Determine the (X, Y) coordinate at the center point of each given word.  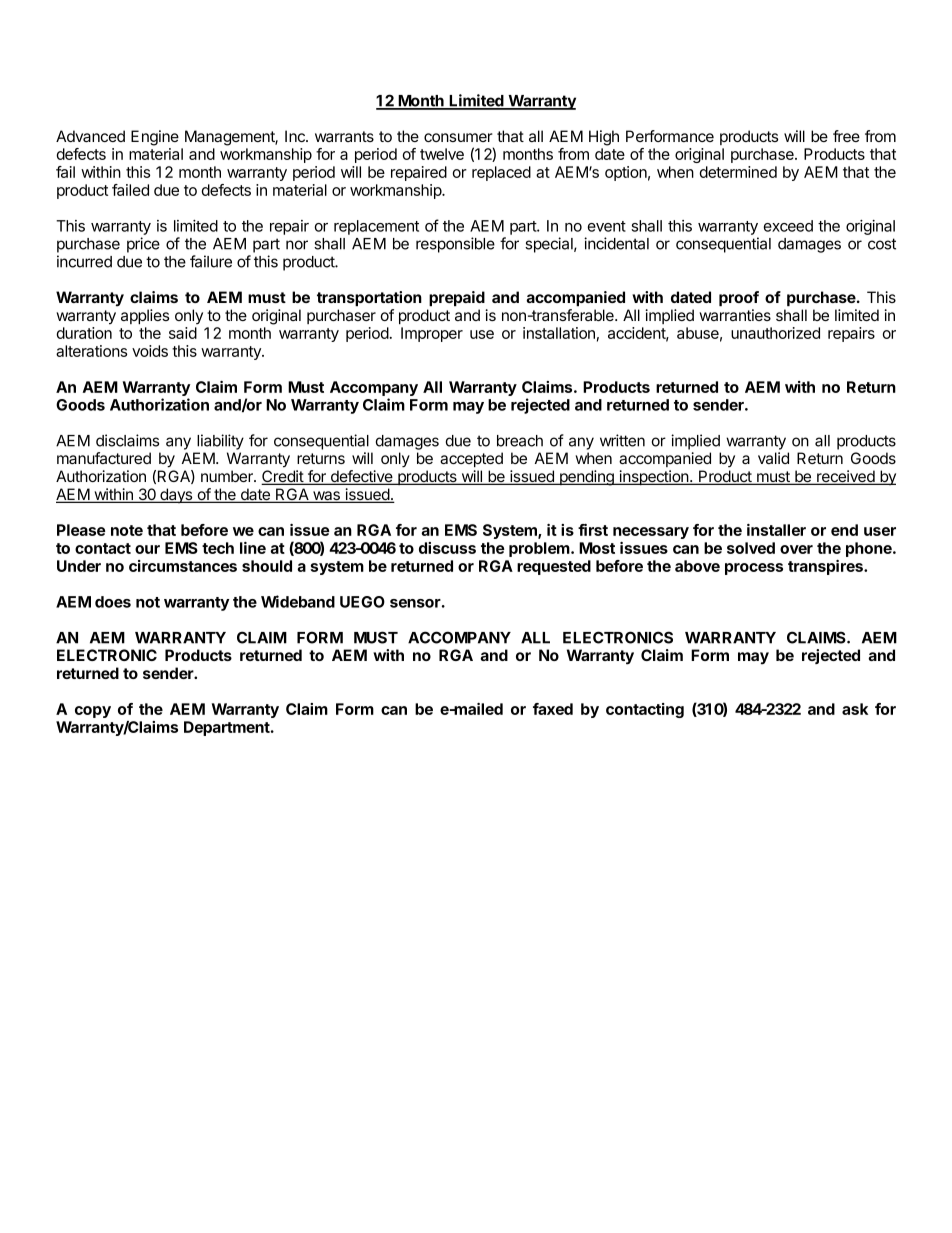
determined (738, 172)
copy (93, 712)
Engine (155, 138)
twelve (442, 154)
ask (855, 709)
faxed (553, 709)
